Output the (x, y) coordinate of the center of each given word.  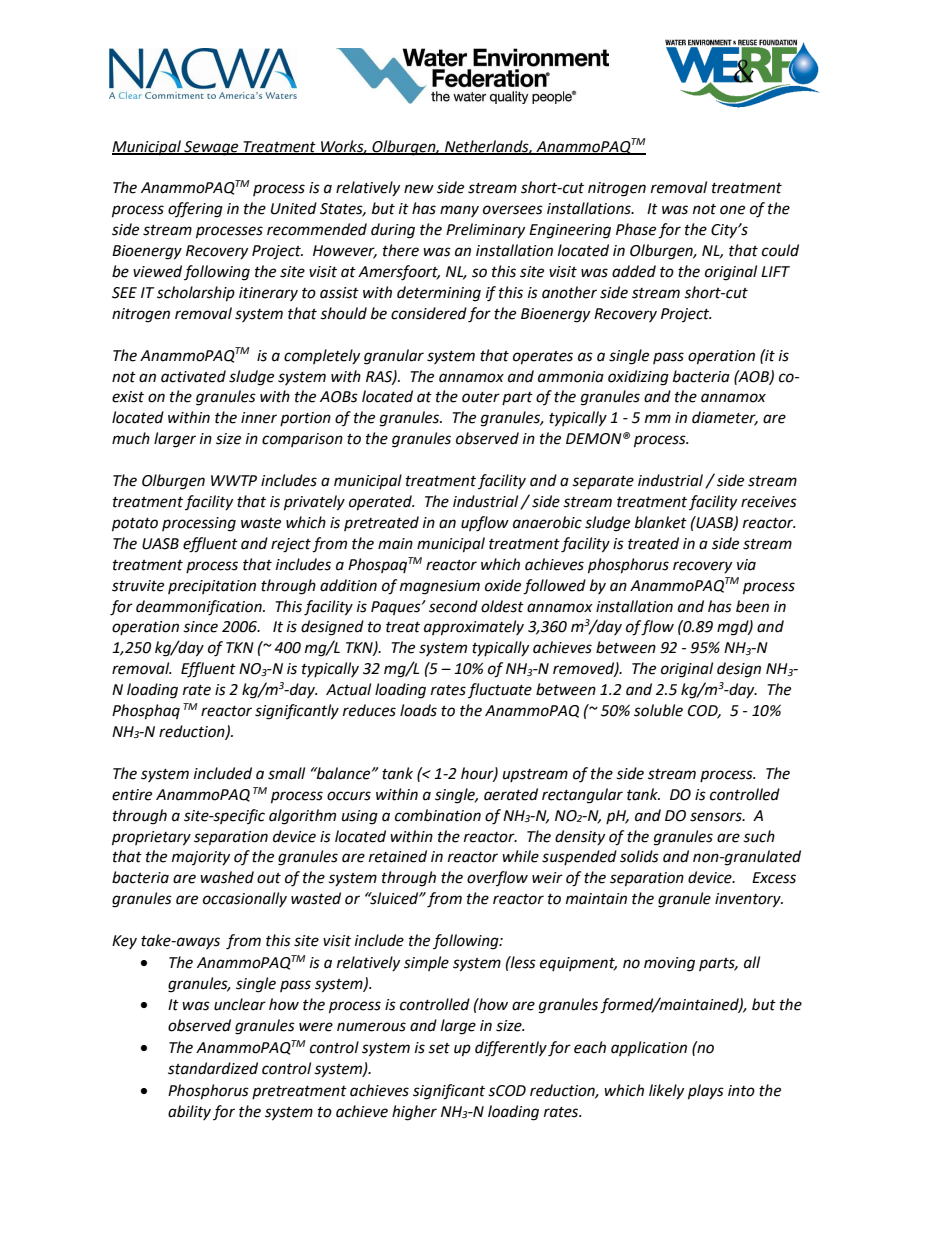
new (419, 189)
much (131, 438)
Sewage (211, 148)
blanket (661, 522)
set (439, 1048)
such (759, 836)
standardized (213, 1068)
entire (132, 795)
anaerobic (547, 522)
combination (438, 815)
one (732, 210)
